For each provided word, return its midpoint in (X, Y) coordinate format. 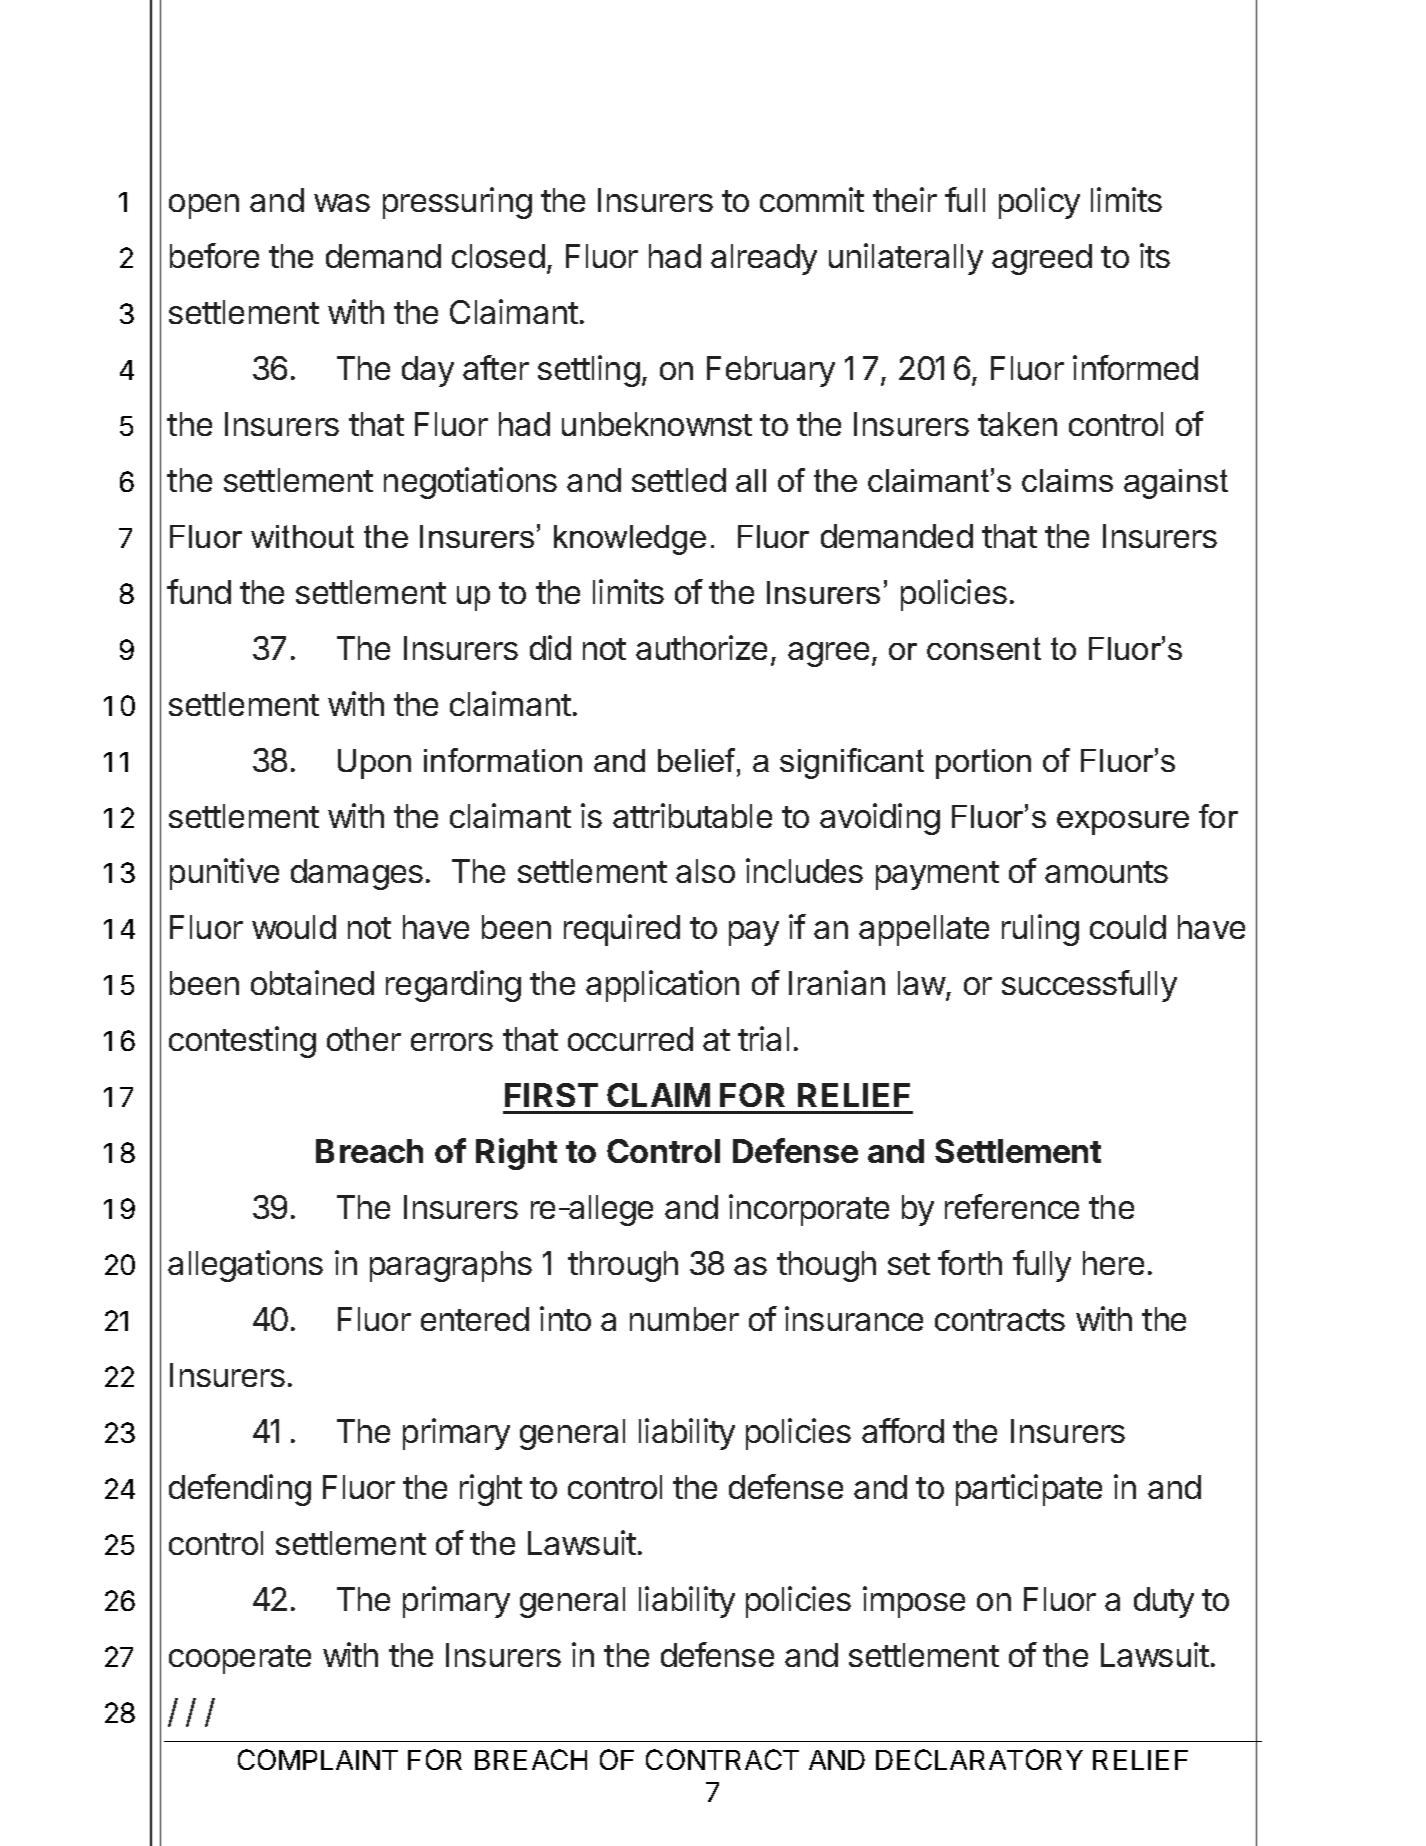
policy (1039, 203)
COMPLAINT (318, 1759)
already (764, 259)
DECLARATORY (979, 1759)
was (342, 203)
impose (914, 1602)
